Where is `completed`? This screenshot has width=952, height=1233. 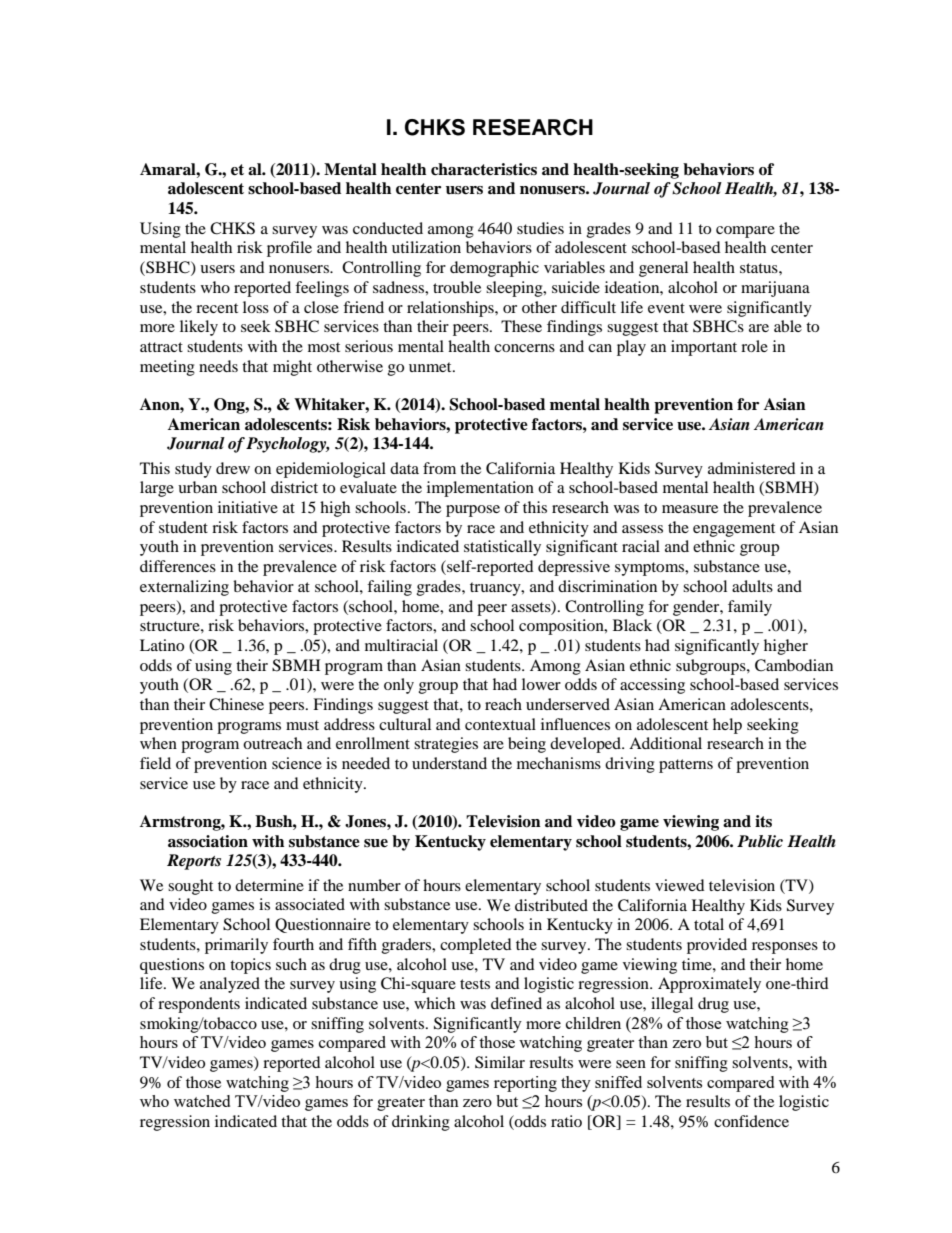 completed is located at coordinates (476, 946).
